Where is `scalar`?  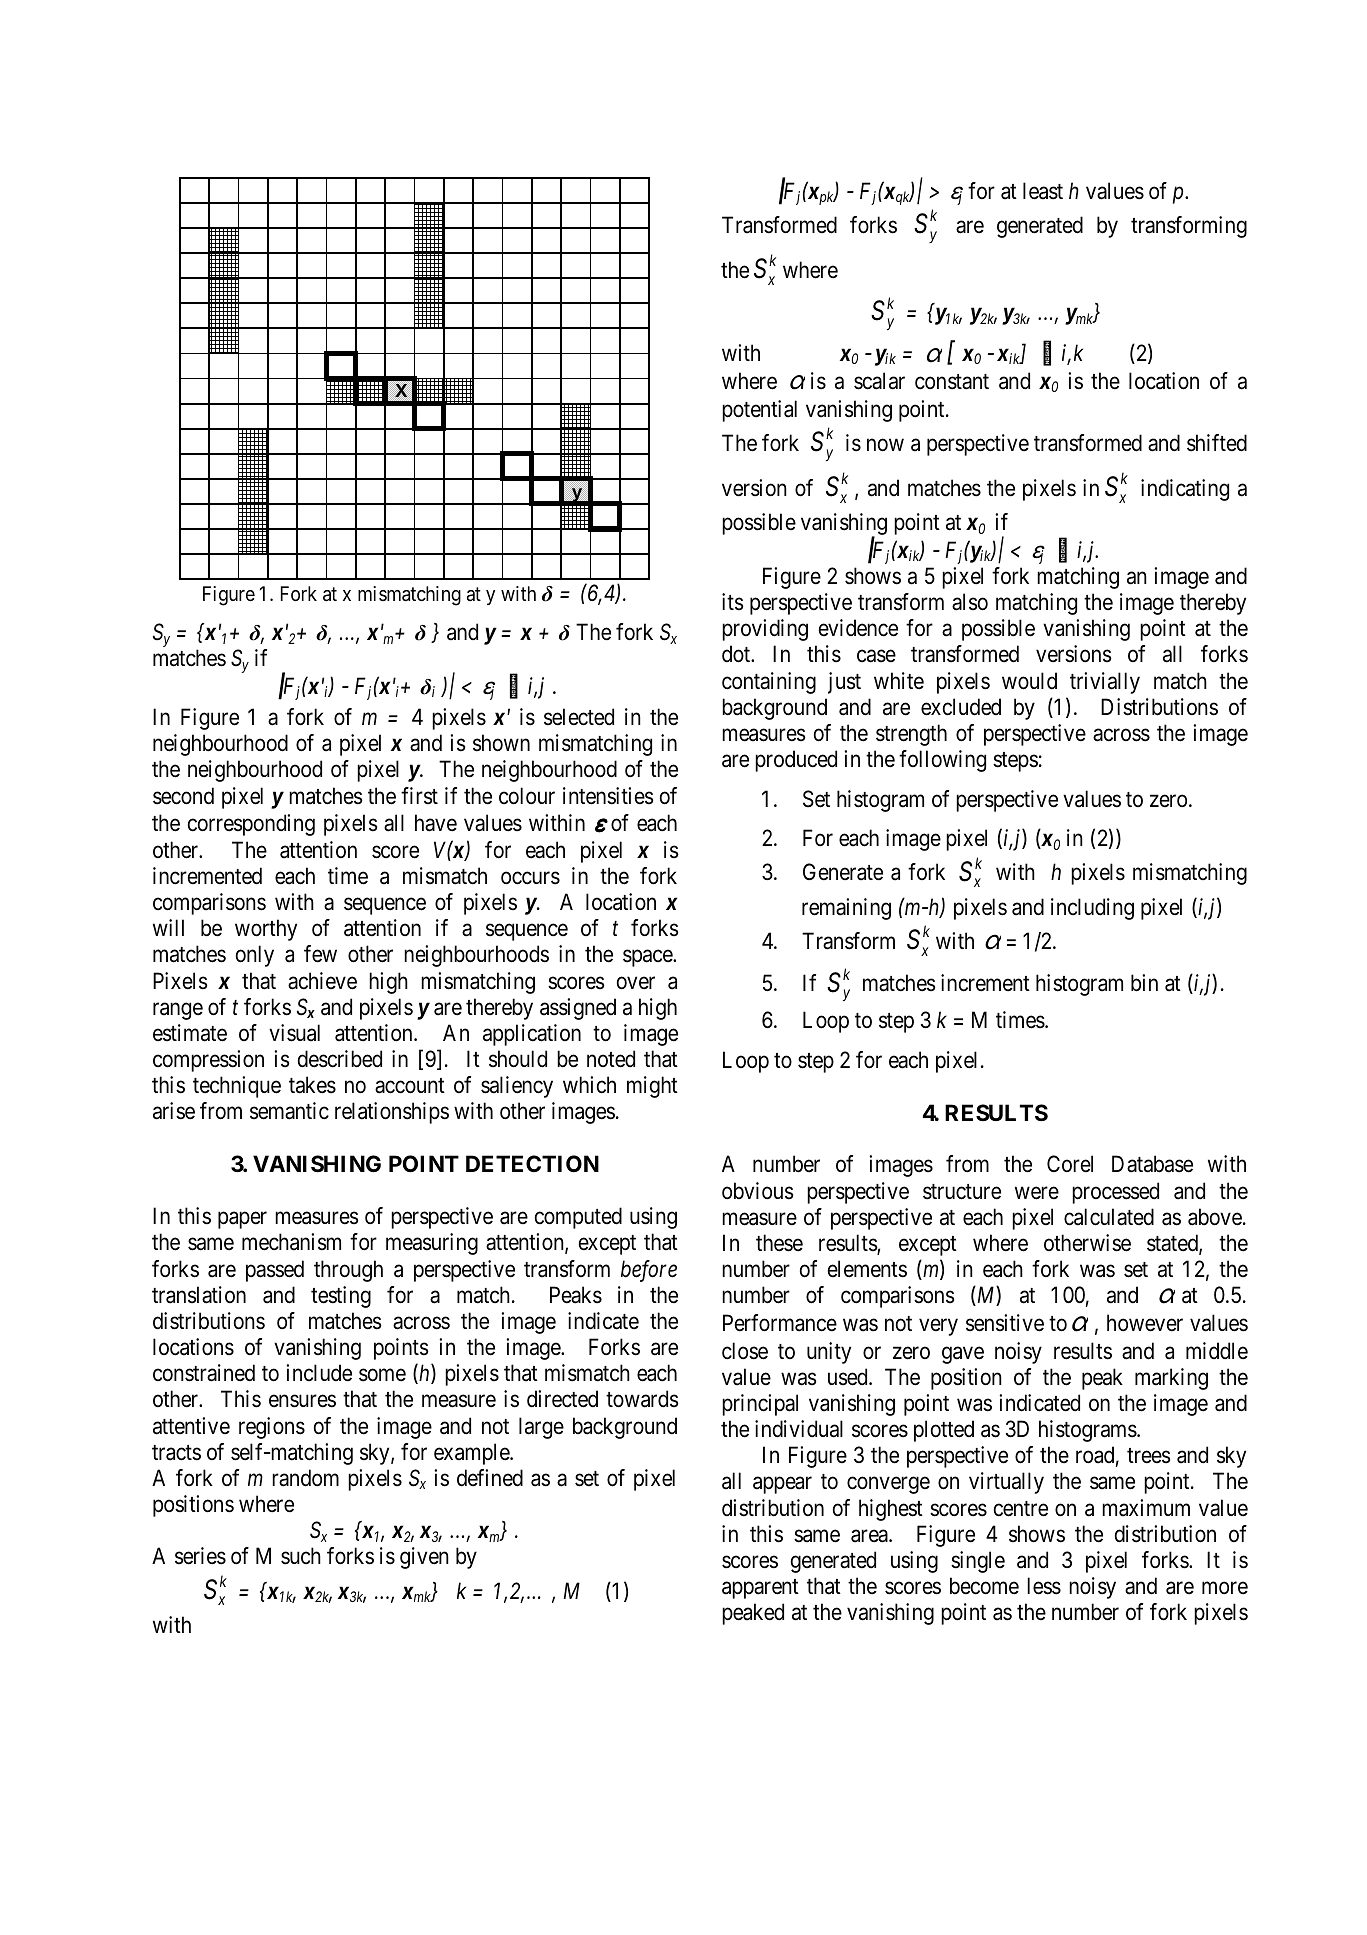
scalar is located at coordinates (879, 381).
